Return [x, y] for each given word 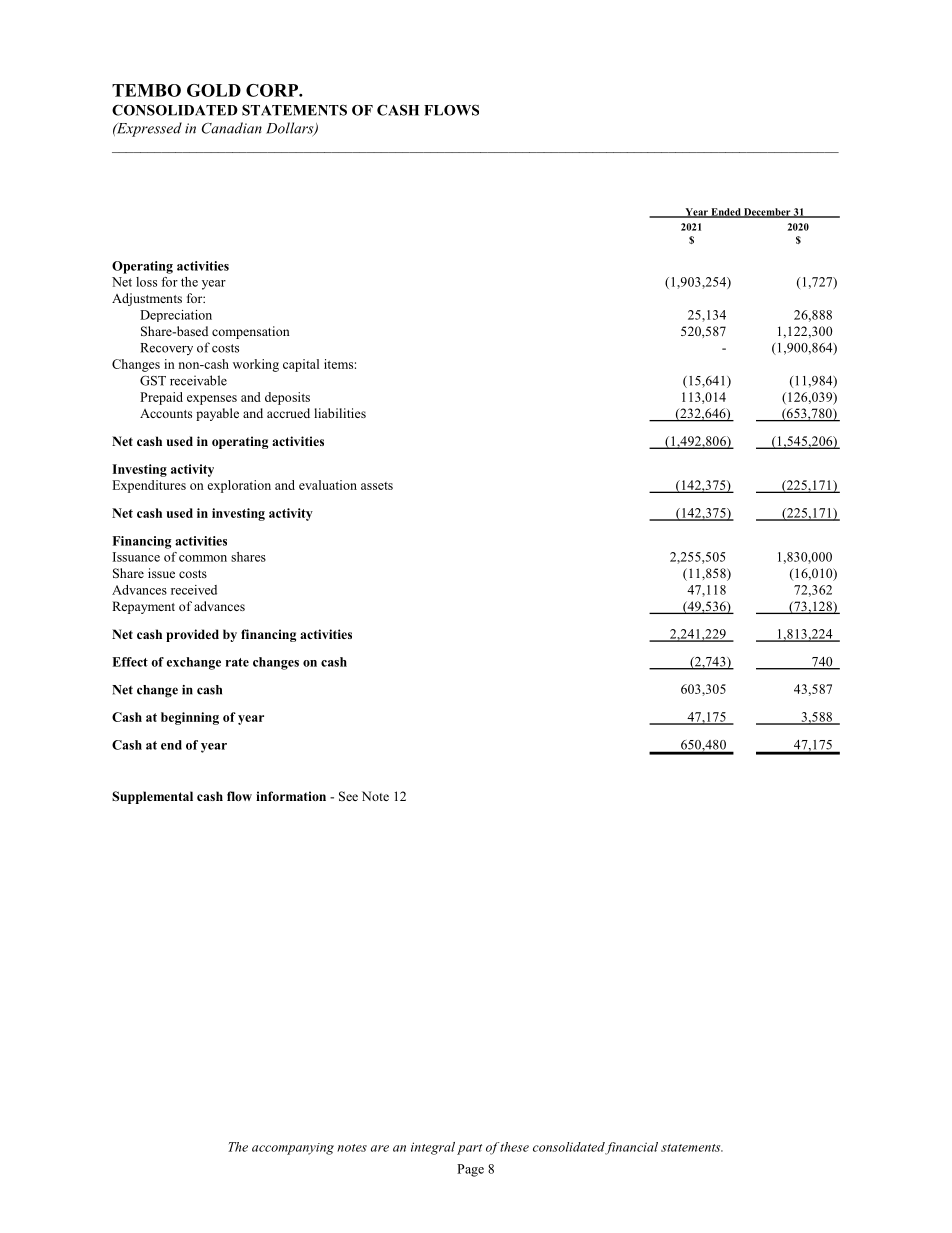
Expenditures [149, 486]
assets [377, 486]
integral [433, 1148]
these [514, 1147]
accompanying [293, 1149]
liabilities [340, 413]
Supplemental [152, 797]
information [291, 796]
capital [301, 365]
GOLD [214, 90]
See [348, 796]
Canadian [232, 128]
